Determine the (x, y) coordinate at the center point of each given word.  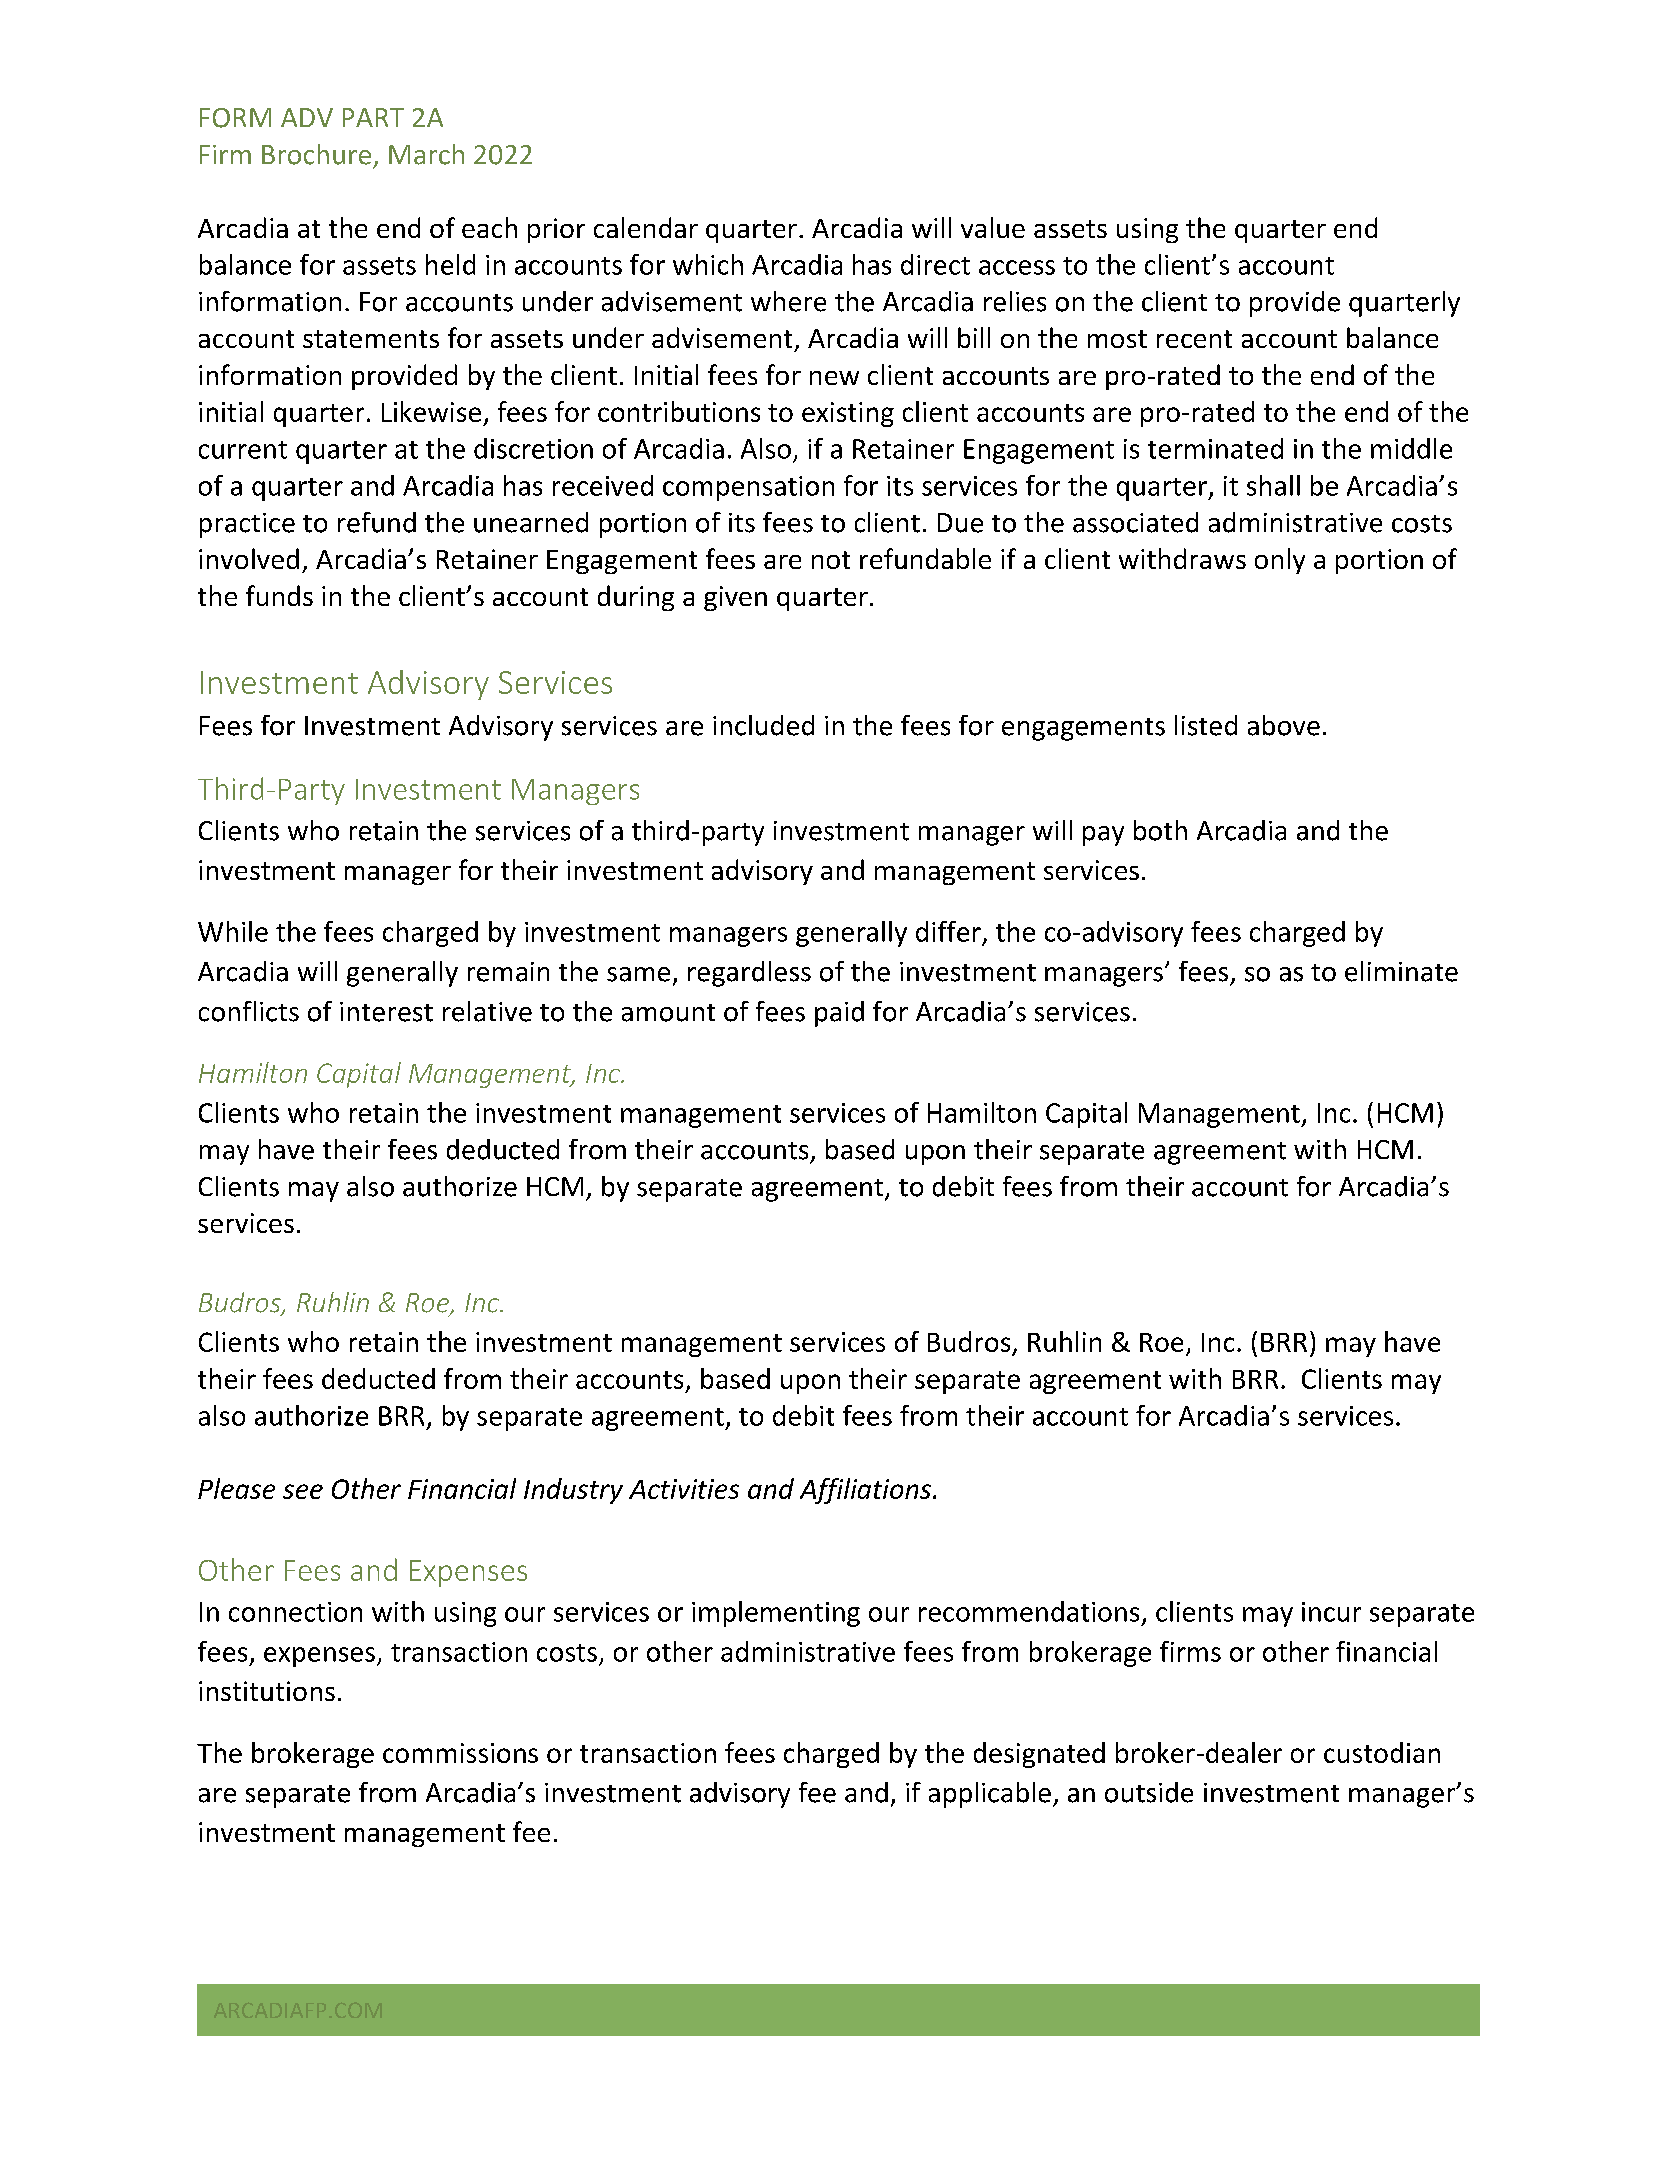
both (1160, 830)
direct (935, 264)
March (426, 154)
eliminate (1401, 971)
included (763, 725)
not (831, 560)
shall (1273, 485)
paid (839, 1014)
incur (1331, 1612)
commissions (460, 1753)
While (233, 931)
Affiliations (865, 1491)
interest (386, 1012)
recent (1194, 339)
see (303, 1491)
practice (247, 525)
